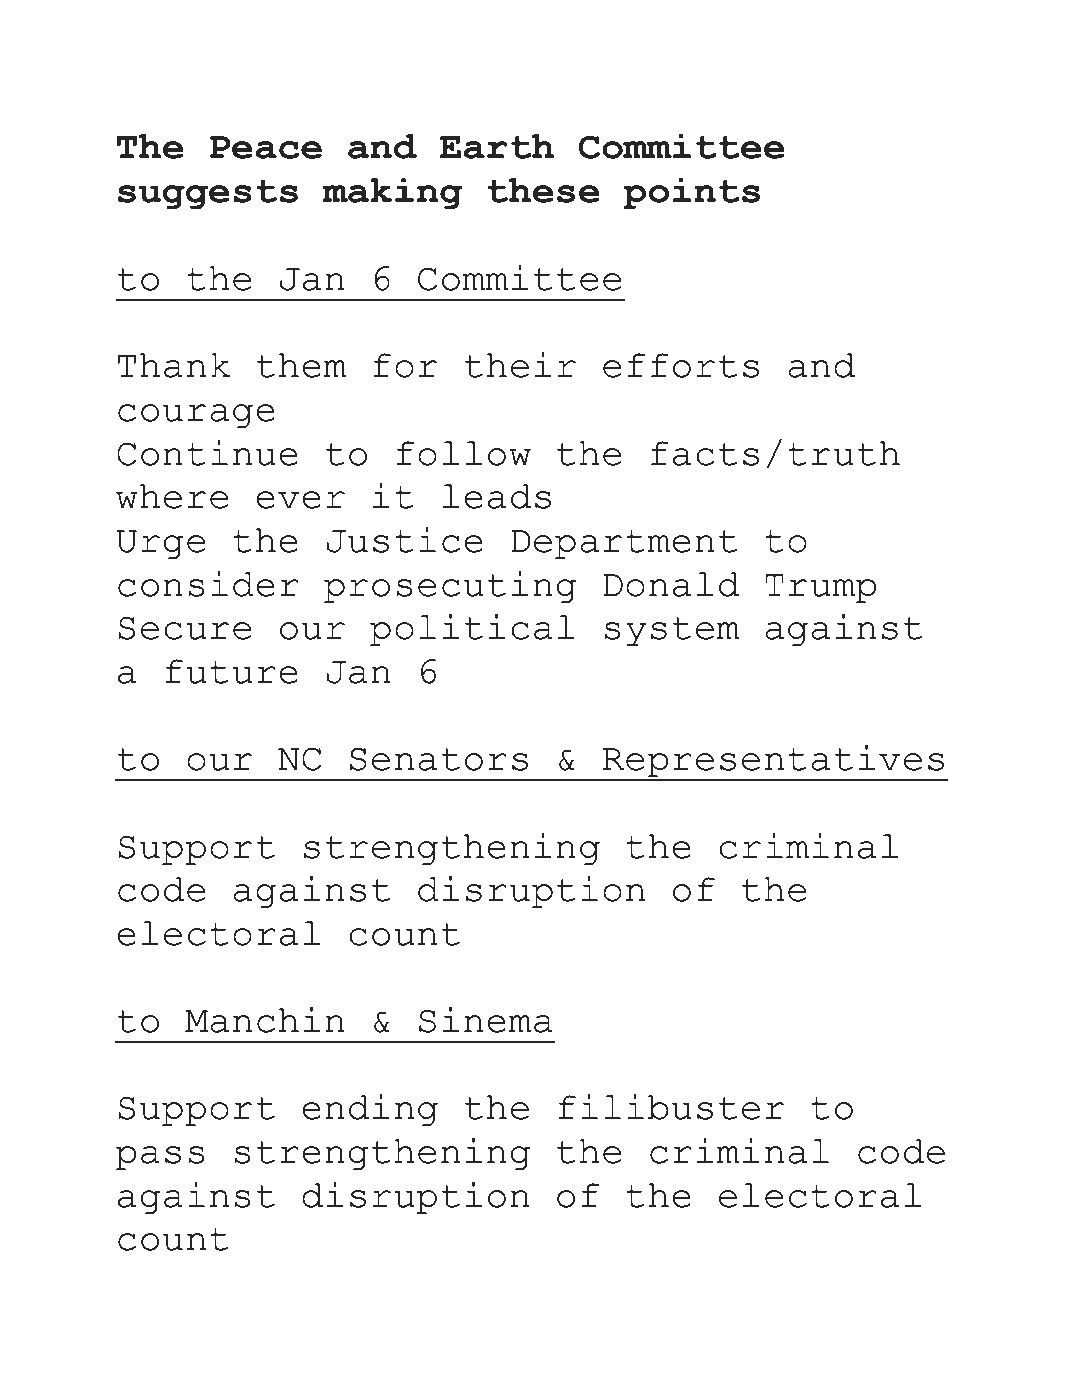 This screenshot has width=1072, height=1387. I want to click on pass, so click(160, 1158).
